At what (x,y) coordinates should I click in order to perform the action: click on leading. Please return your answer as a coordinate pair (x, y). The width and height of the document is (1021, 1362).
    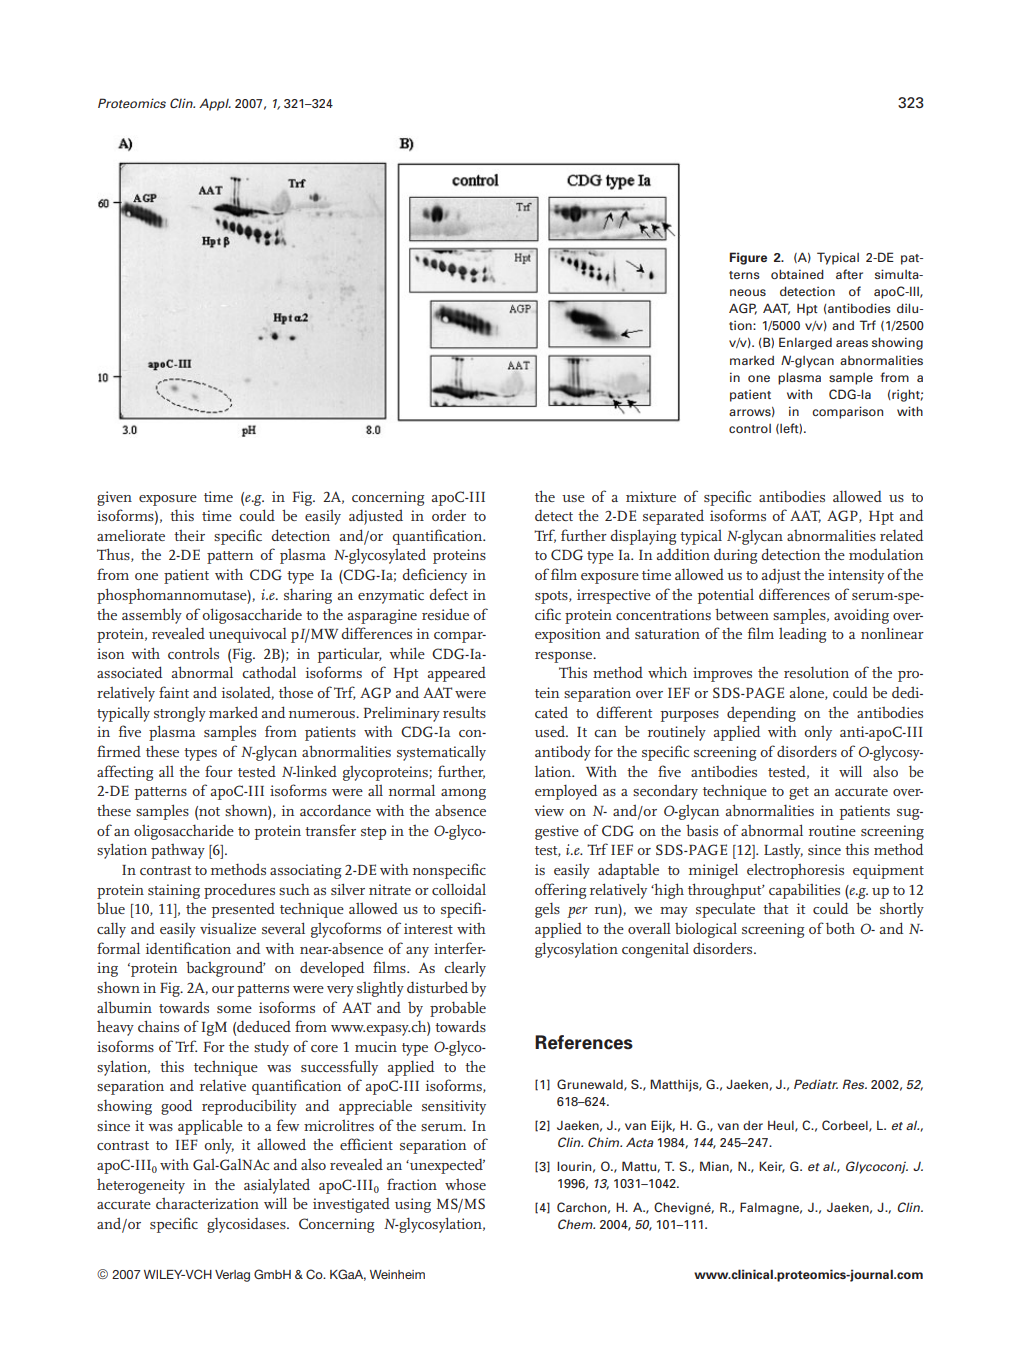
    Looking at the image, I should click on (803, 635).
